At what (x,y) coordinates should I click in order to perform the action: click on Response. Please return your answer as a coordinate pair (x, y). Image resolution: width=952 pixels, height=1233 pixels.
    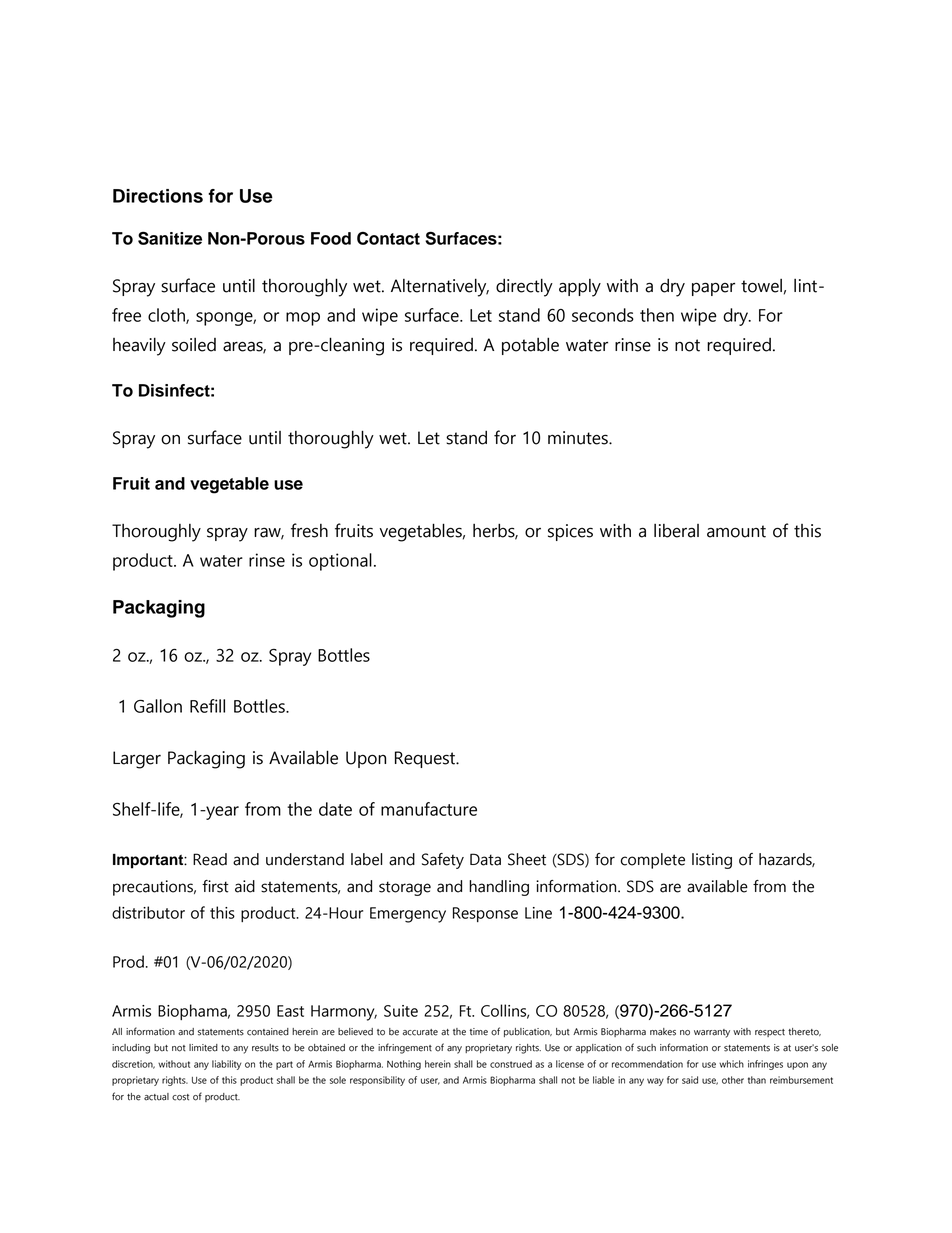
    Looking at the image, I should click on (485, 914).
